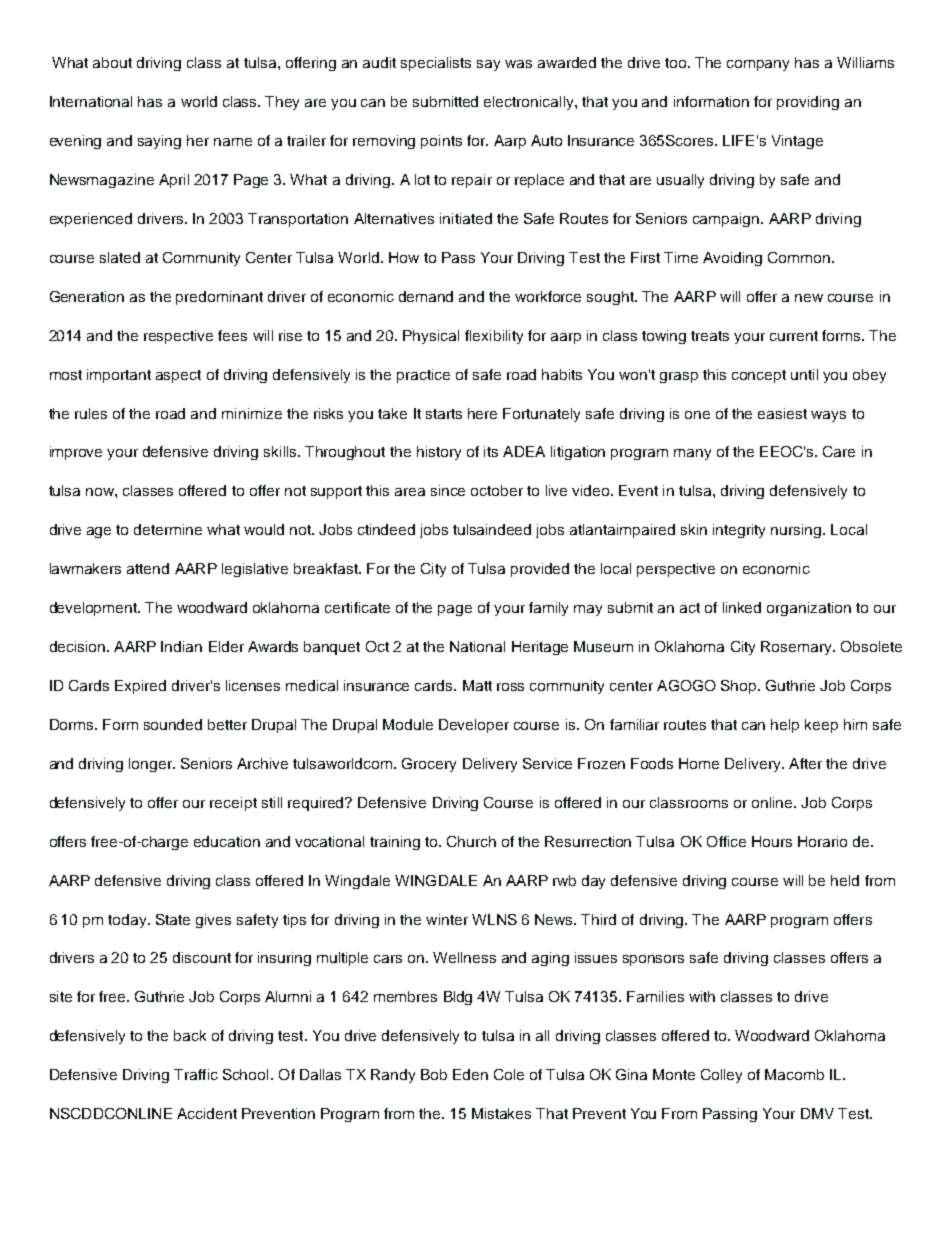  I want to click on specialists, so click(436, 64).
